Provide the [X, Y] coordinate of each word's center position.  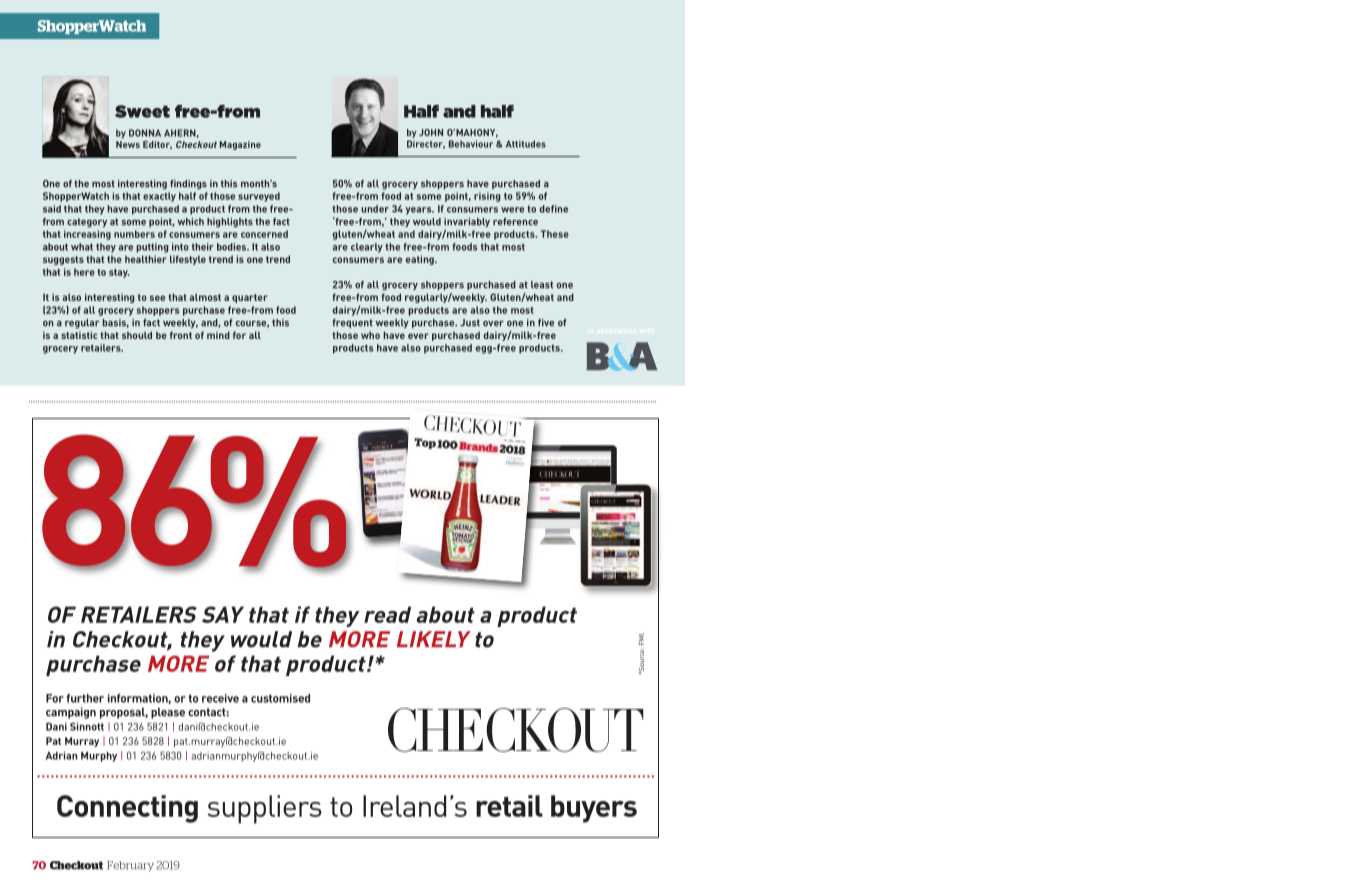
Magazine [240, 145]
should [137, 335]
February [130, 866]
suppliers [265, 809]
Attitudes [526, 144]
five [546, 323]
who [370, 335]
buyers [594, 809]
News [128, 143]
